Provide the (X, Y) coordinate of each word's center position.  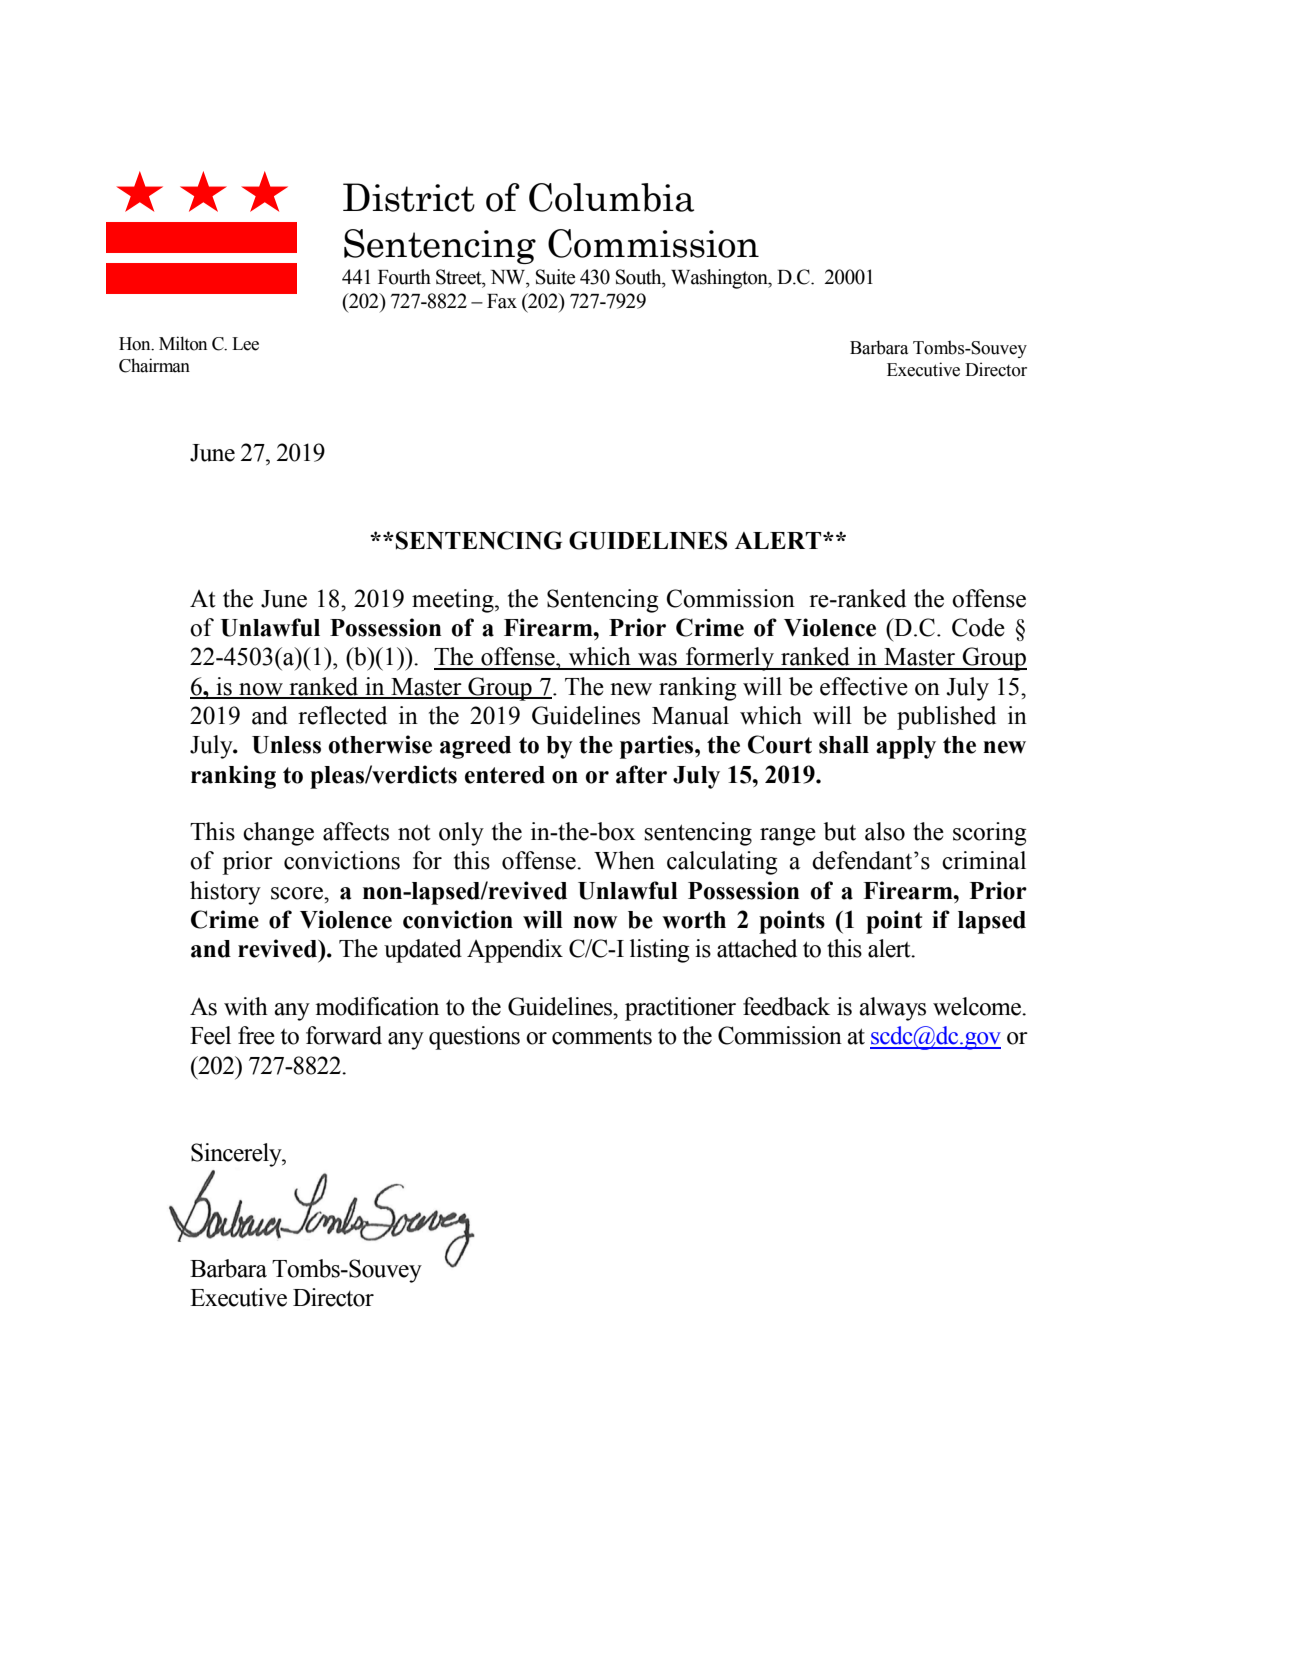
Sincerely (237, 1155)
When (624, 860)
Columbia (611, 197)
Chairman (154, 365)
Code (978, 627)
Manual (690, 715)
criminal (984, 860)
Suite (555, 277)
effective (864, 686)
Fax (502, 301)
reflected (342, 715)
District (409, 197)
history (225, 893)
